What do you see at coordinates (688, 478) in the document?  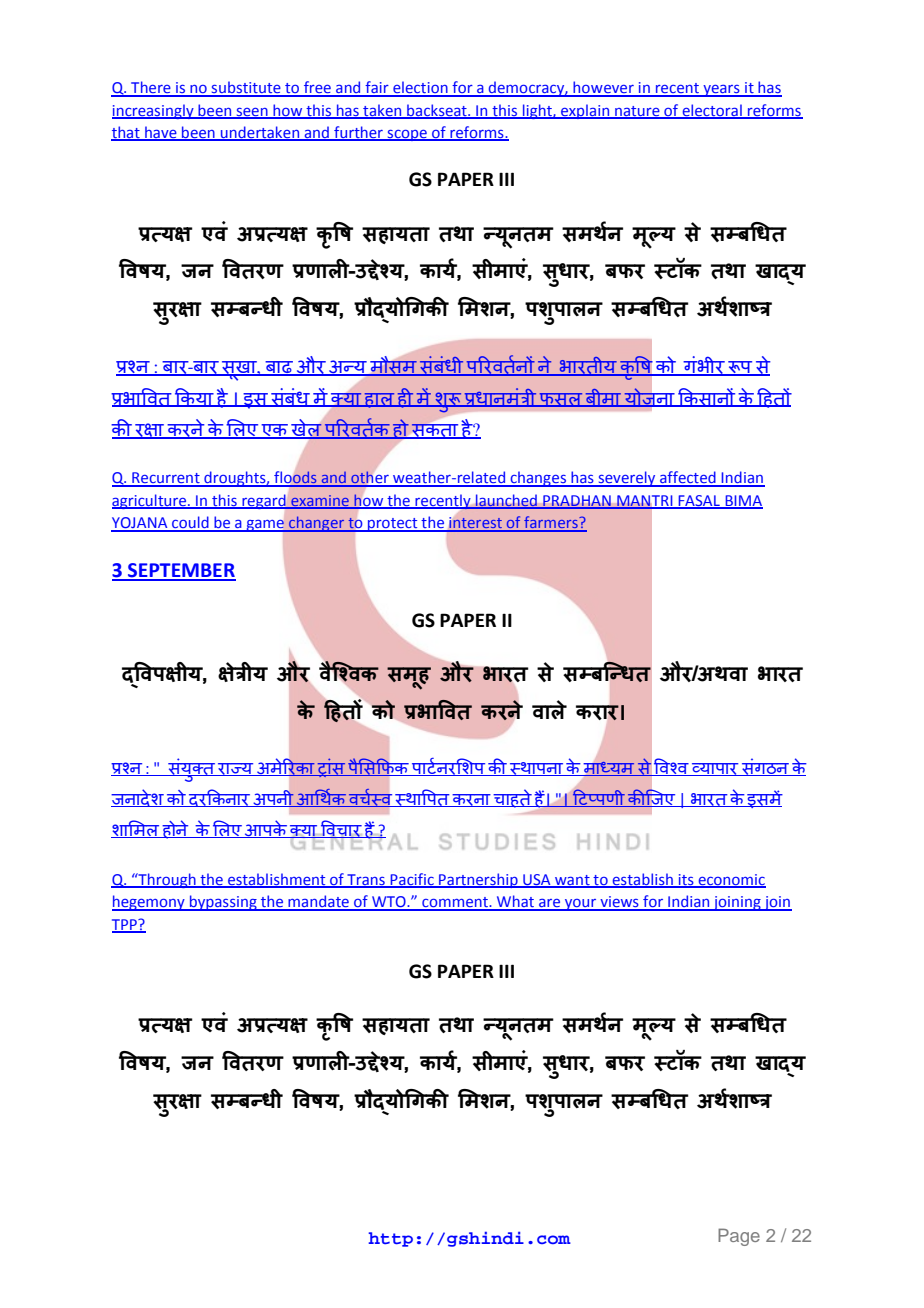 I see `affected` at bounding box center [688, 478].
